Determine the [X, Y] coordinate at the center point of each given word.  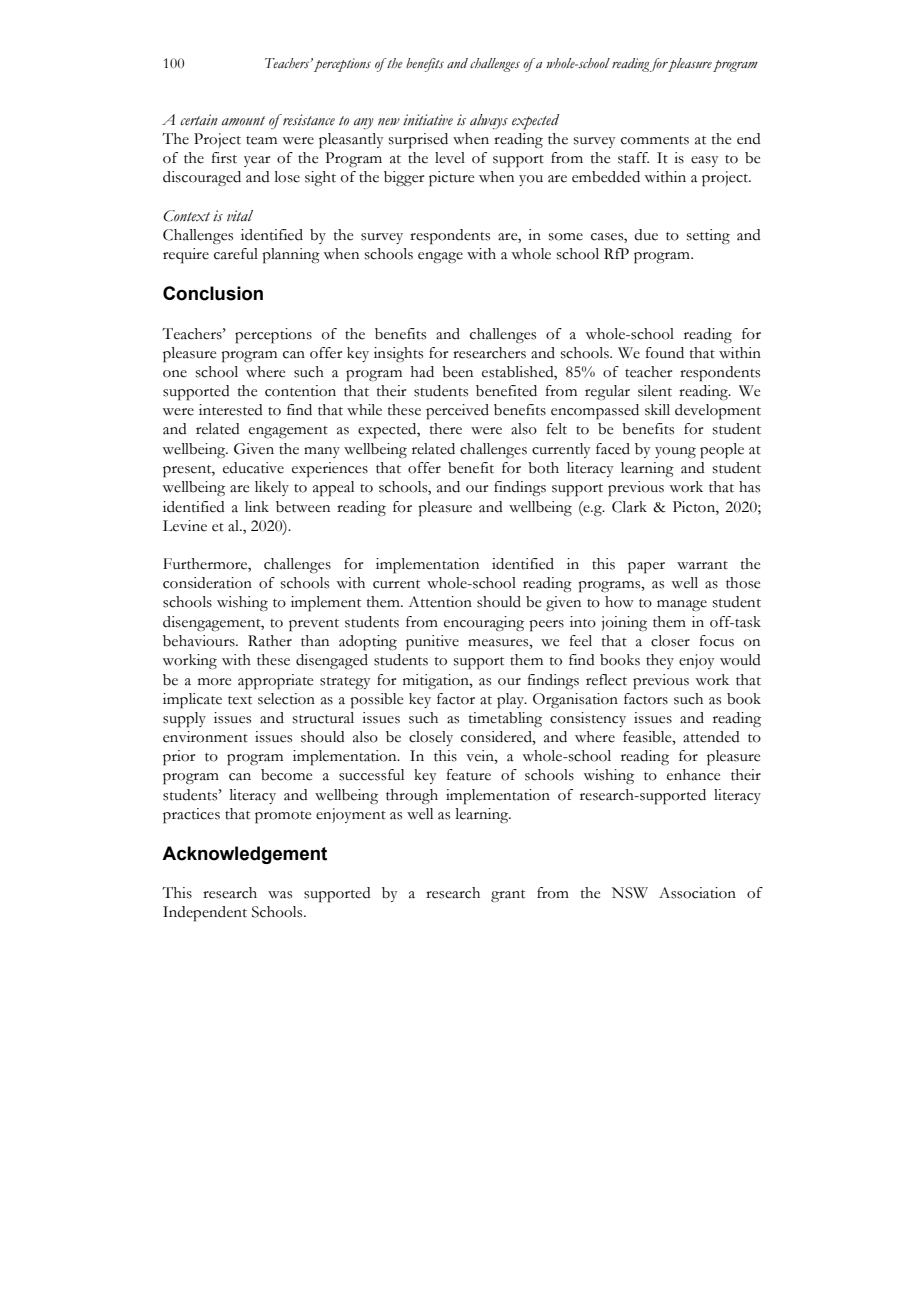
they [660, 661]
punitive [432, 643]
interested [231, 410]
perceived [457, 412]
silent [655, 391]
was [280, 895]
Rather [270, 641]
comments [655, 140]
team [261, 140]
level [450, 158]
